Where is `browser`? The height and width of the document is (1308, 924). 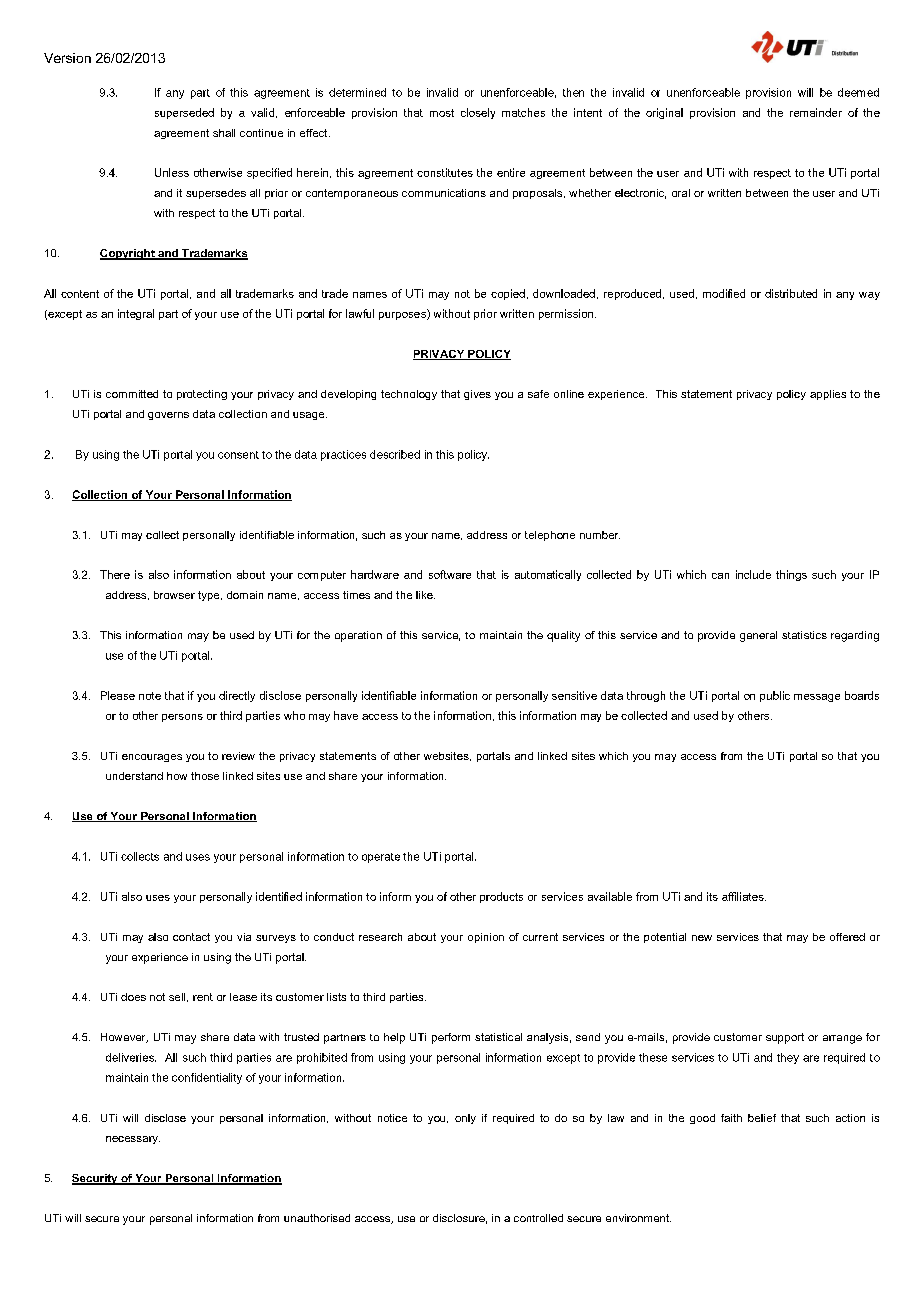 browser is located at coordinates (174, 595).
